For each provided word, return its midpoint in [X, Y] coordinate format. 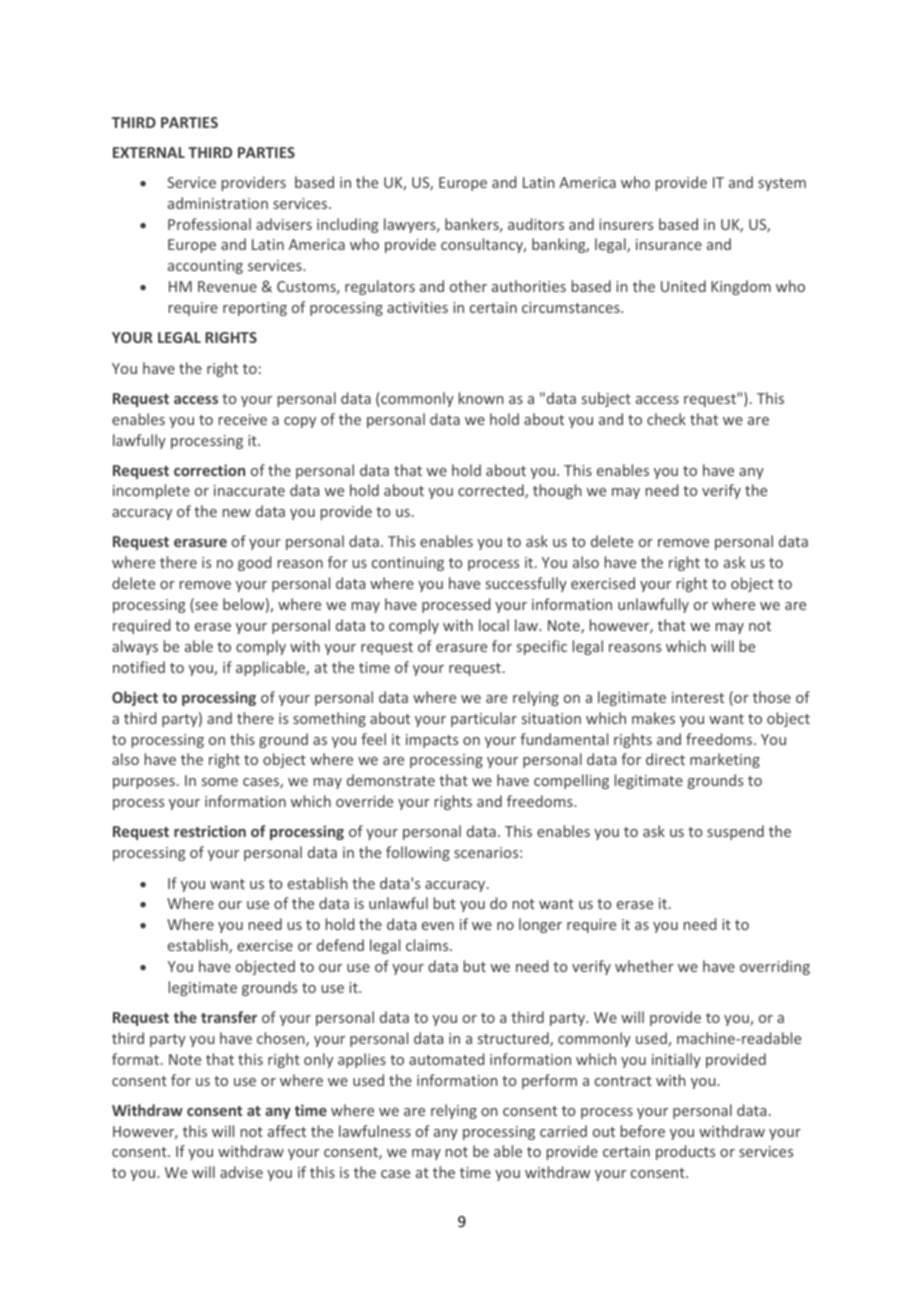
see [205, 607]
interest [698, 697]
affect [287, 1131]
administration [218, 203]
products [685, 1152]
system [782, 184]
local [494, 625]
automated [446, 1059]
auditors [536, 224]
